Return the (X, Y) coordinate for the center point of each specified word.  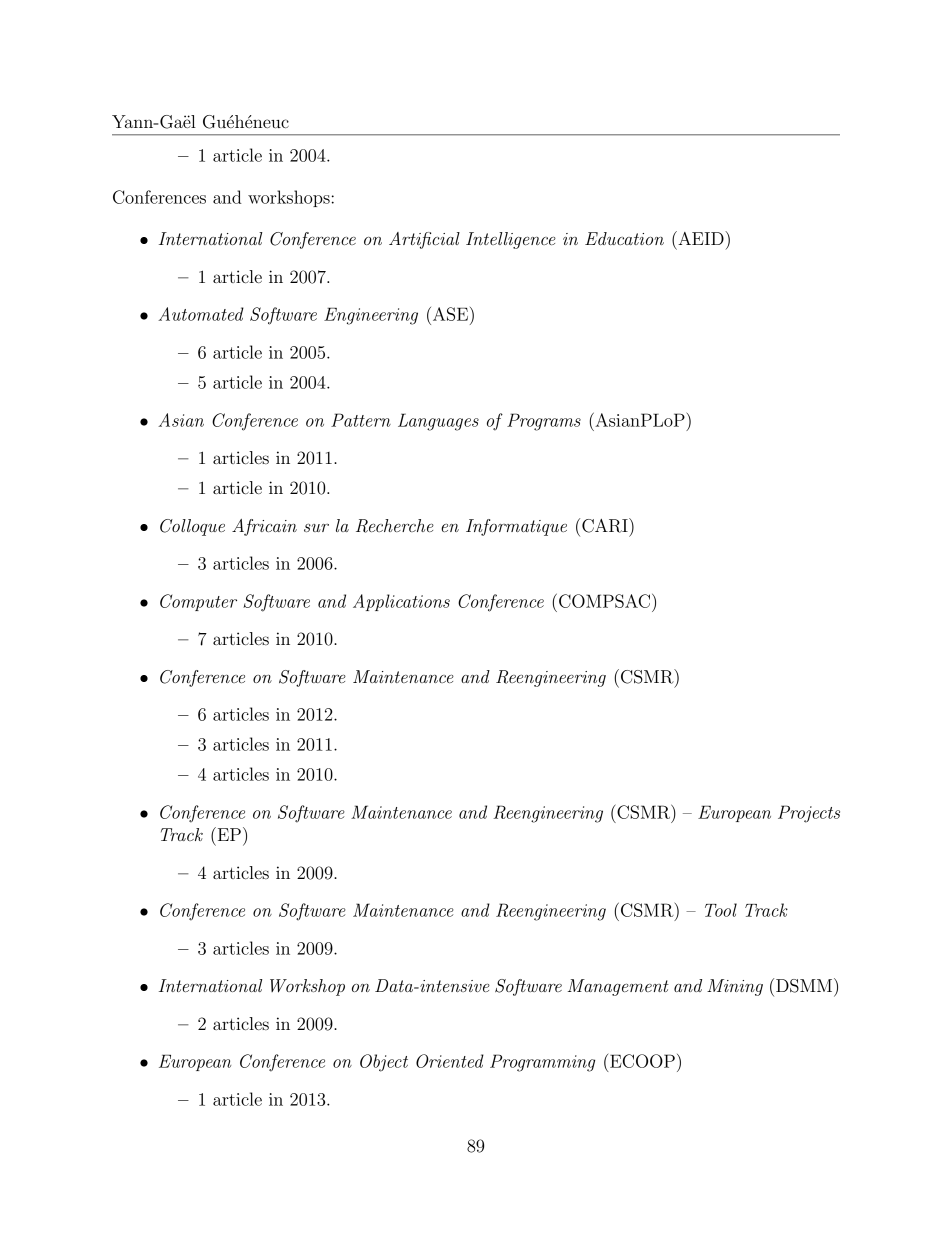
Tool (721, 910)
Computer (198, 602)
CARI (606, 525)
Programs (544, 422)
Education (624, 238)
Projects (809, 814)
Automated (201, 314)
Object (384, 1063)
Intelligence (511, 240)
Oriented (450, 1061)
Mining (735, 987)
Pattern (361, 420)
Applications (401, 602)
